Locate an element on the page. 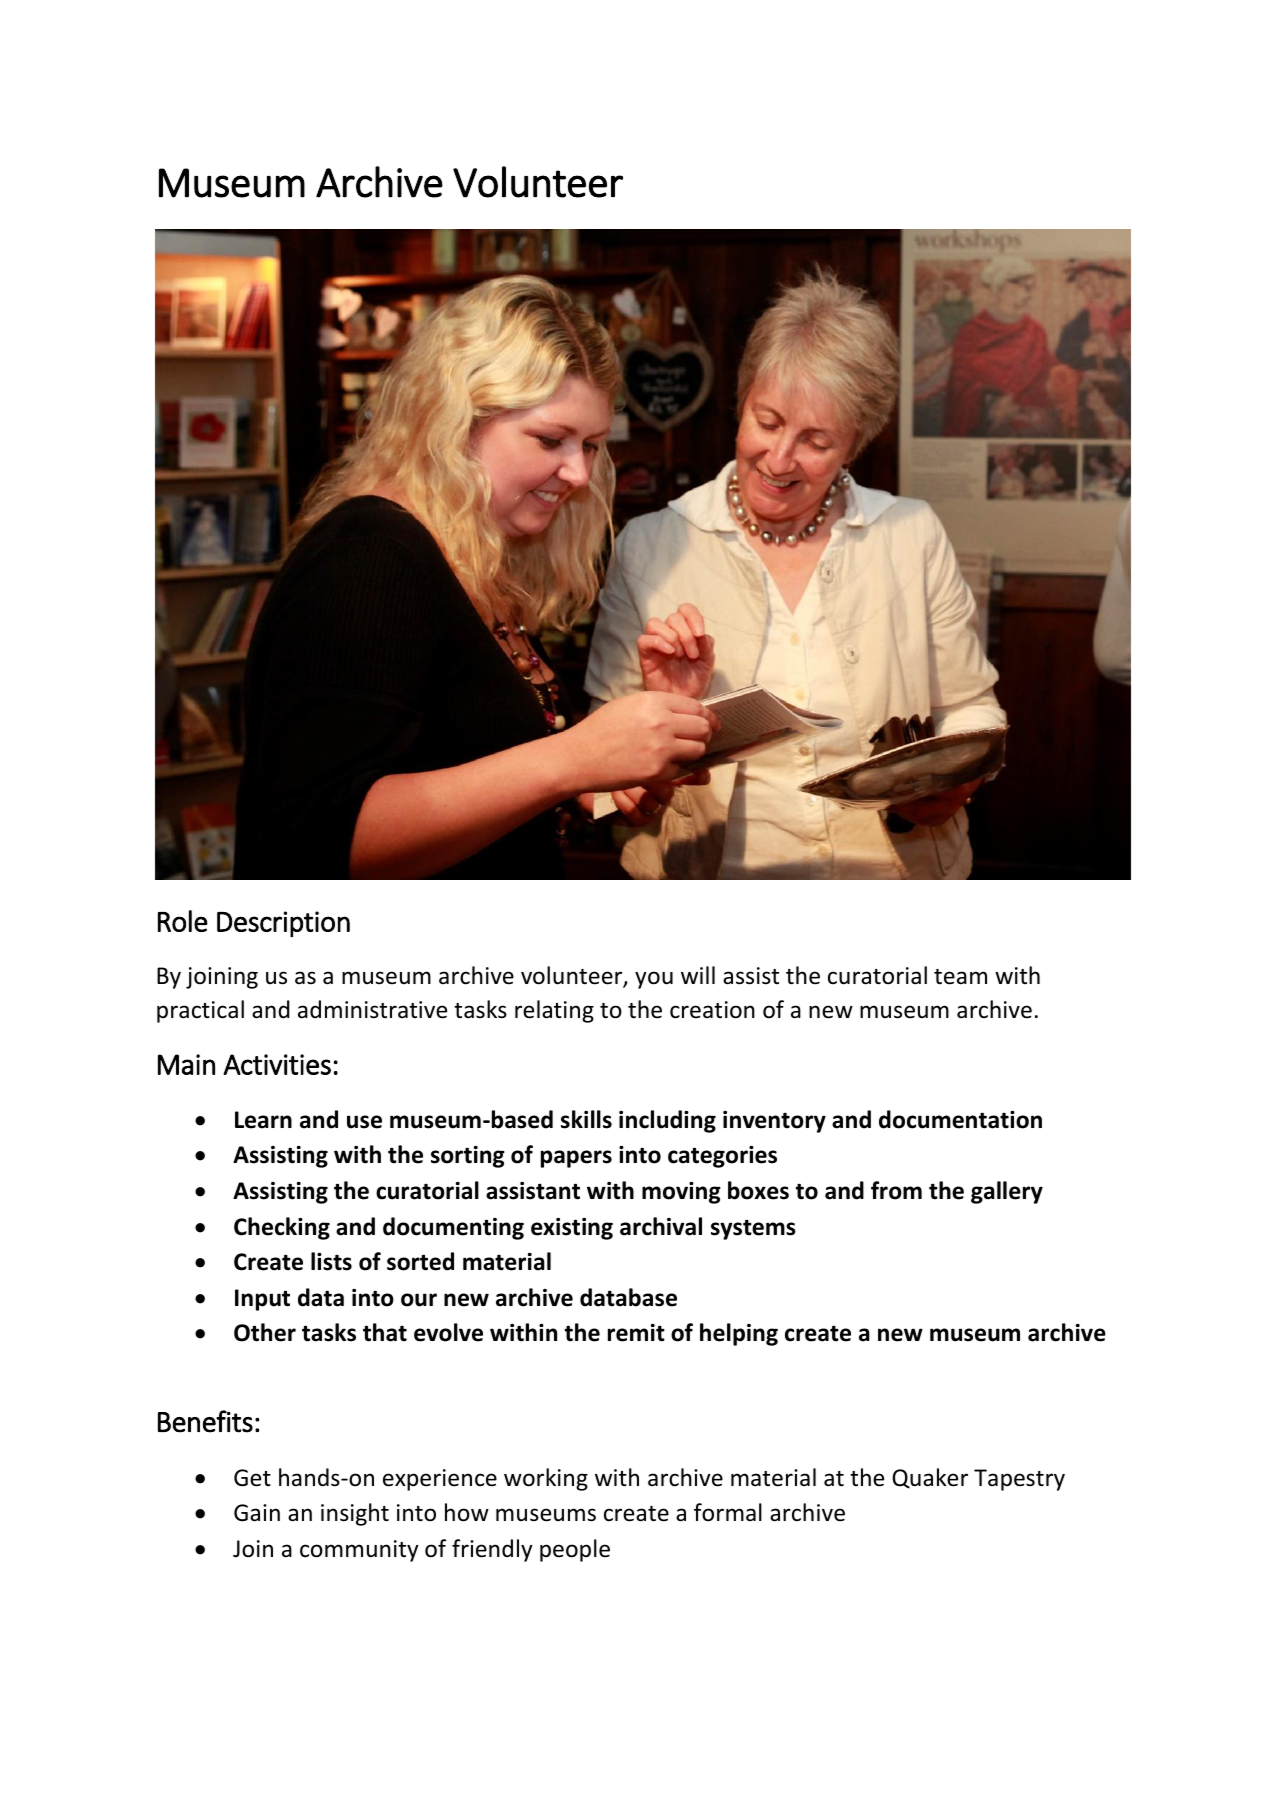 The image size is (1286, 1819). remit is located at coordinates (636, 1333).
